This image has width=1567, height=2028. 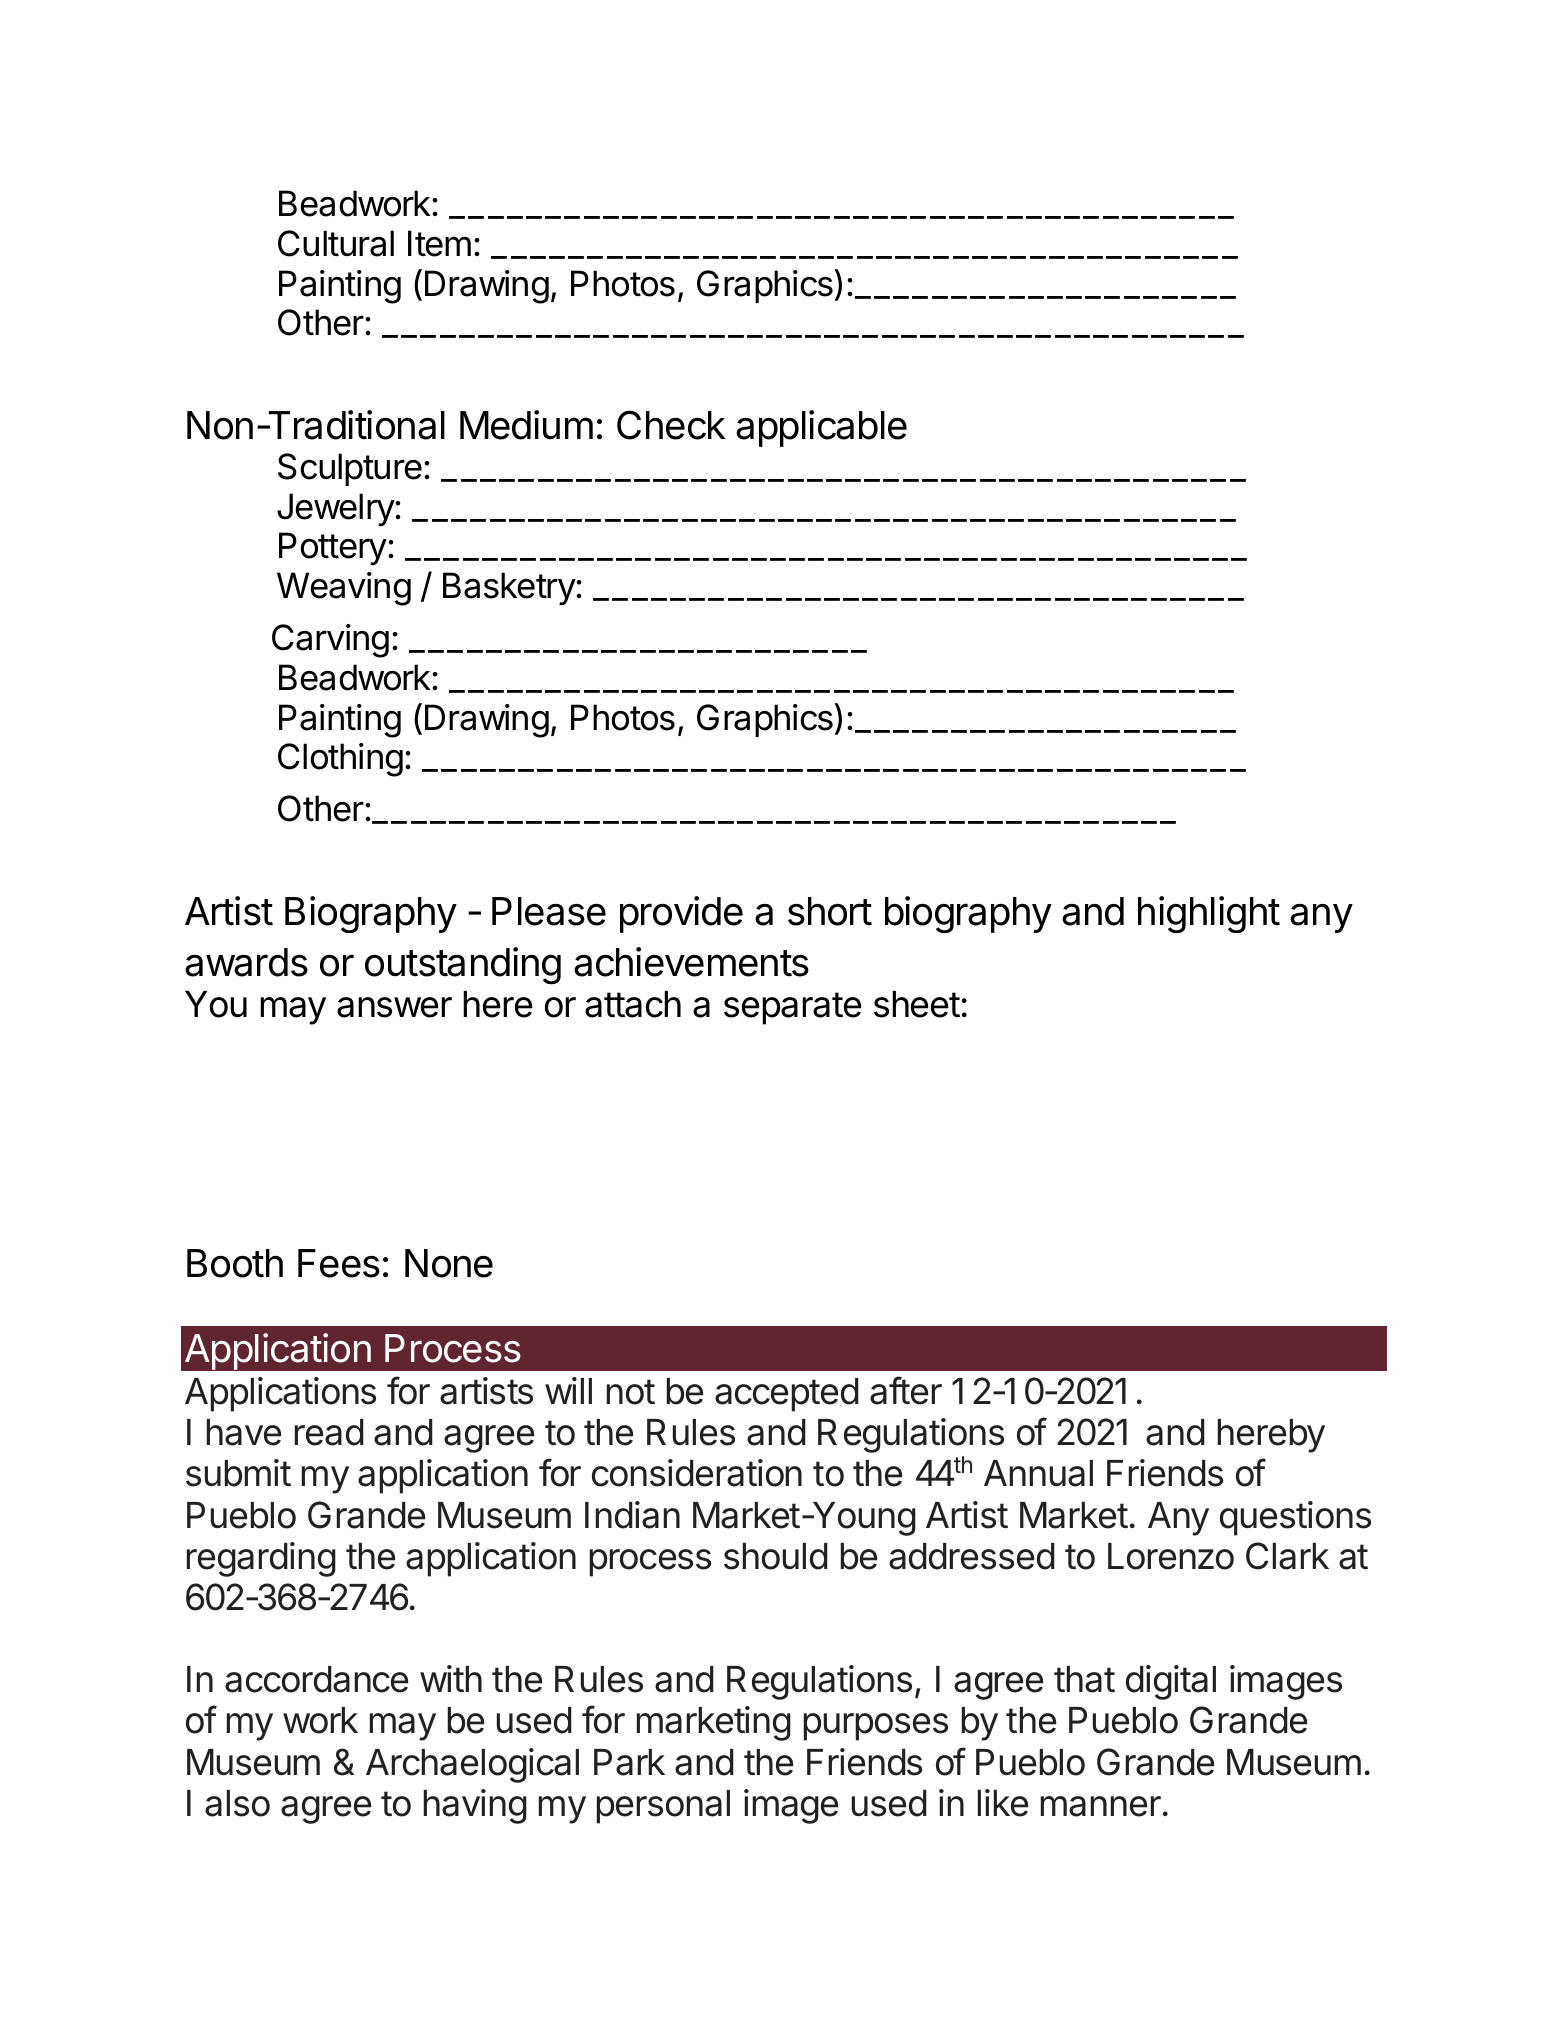 I want to click on purposes, so click(x=876, y=1727).
